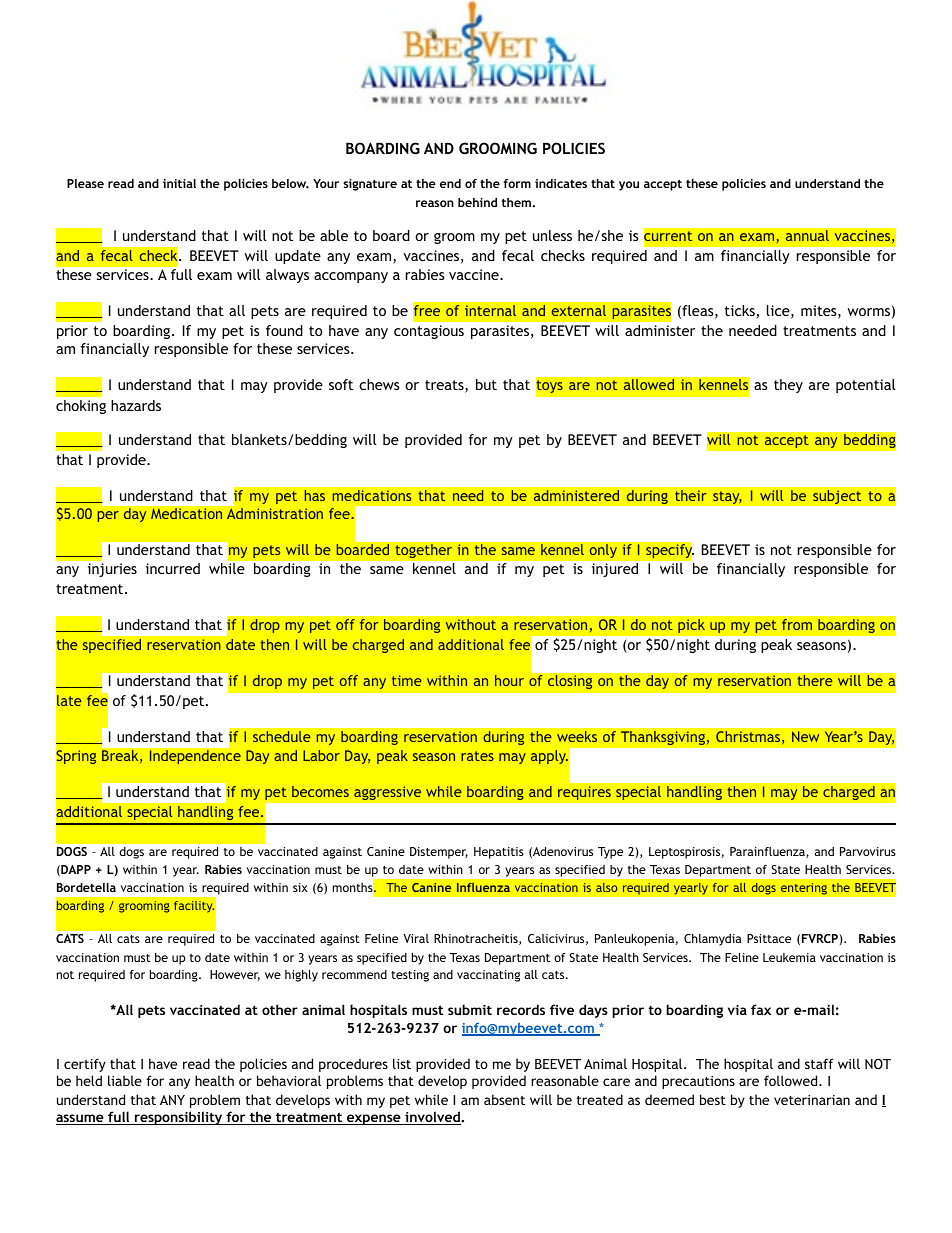  Describe the element at coordinates (807, 236) in the screenshot. I see `annual` at that location.
